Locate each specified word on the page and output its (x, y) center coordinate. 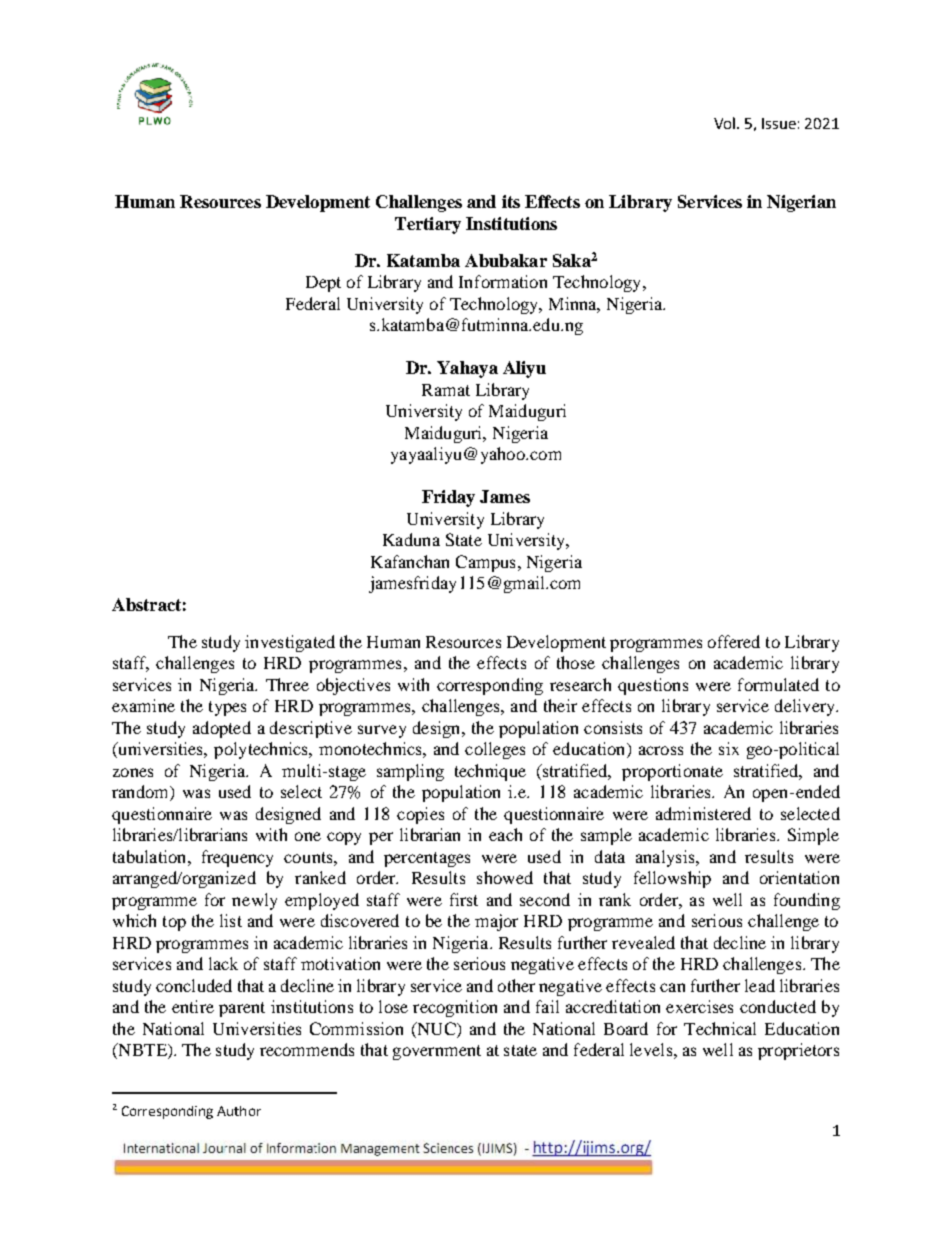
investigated (290, 643)
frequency (237, 858)
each (505, 834)
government (437, 1052)
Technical (720, 1028)
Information (503, 281)
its (511, 201)
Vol (726, 123)
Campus (485, 563)
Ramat (446, 390)
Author (239, 1111)
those (576, 662)
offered (734, 641)
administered (703, 813)
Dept (323, 284)
